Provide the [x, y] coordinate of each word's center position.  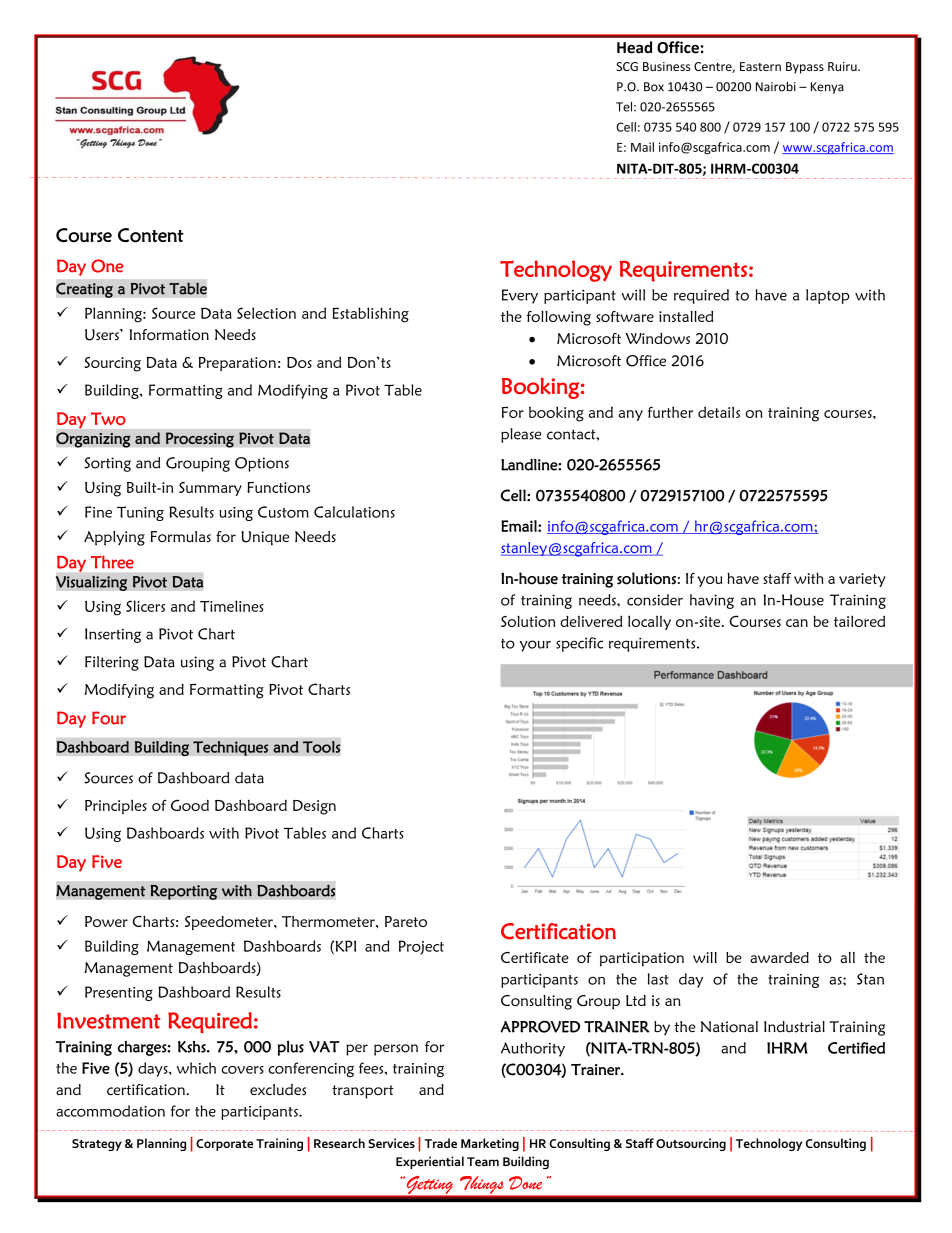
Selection [266, 313]
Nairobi [776, 86]
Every [520, 296]
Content [151, 235]
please [521, 435]
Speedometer [230, 923]
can [797, 623]
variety [862, 580]
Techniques [231, 748]
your [535, 646]
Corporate [224, 1145]
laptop [828, 296]
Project [421, 947]
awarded [779, 957]
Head [634, 47]
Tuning [140, 513]
